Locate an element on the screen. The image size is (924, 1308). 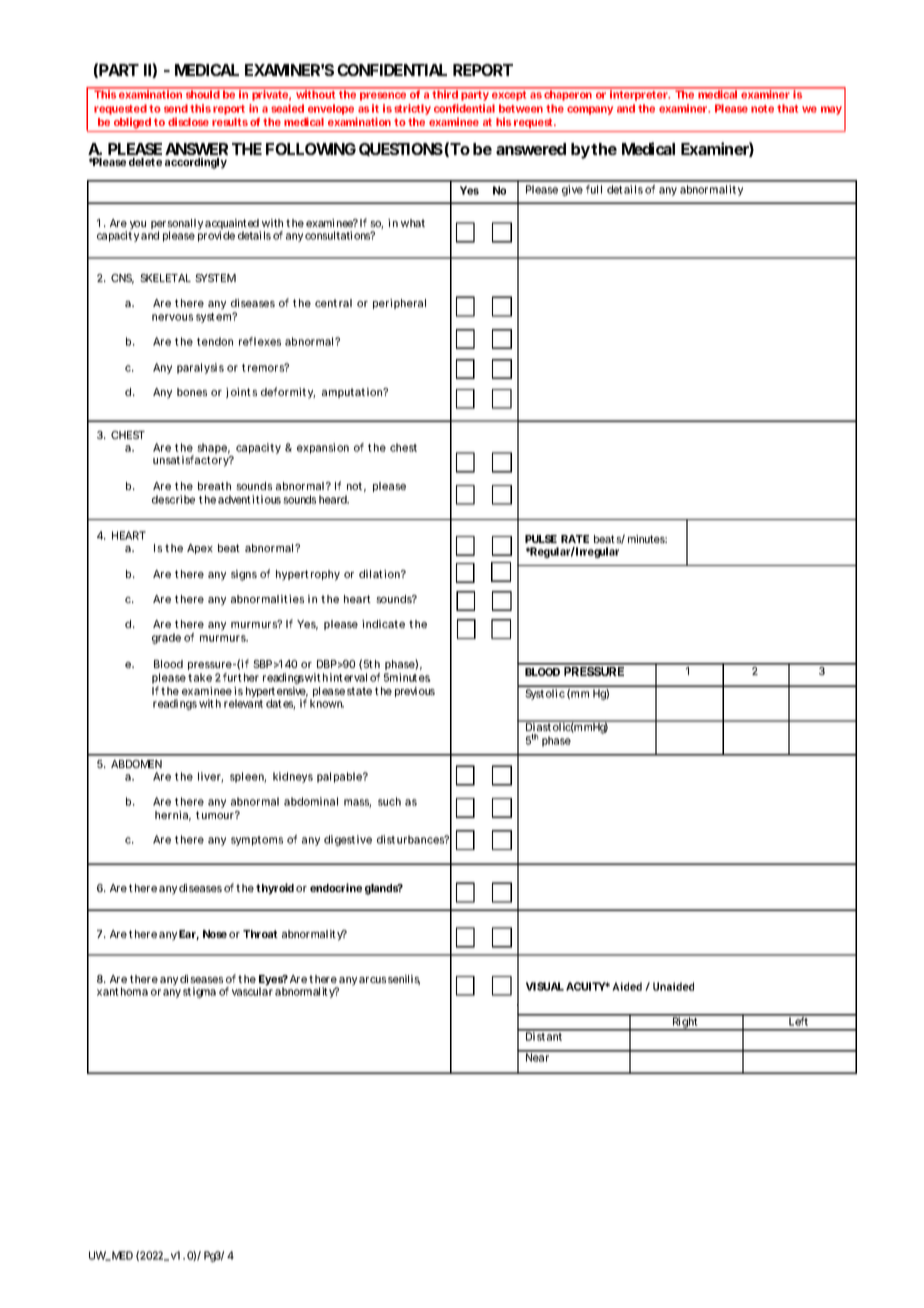
relevant is located at coordinates (243, 702).
